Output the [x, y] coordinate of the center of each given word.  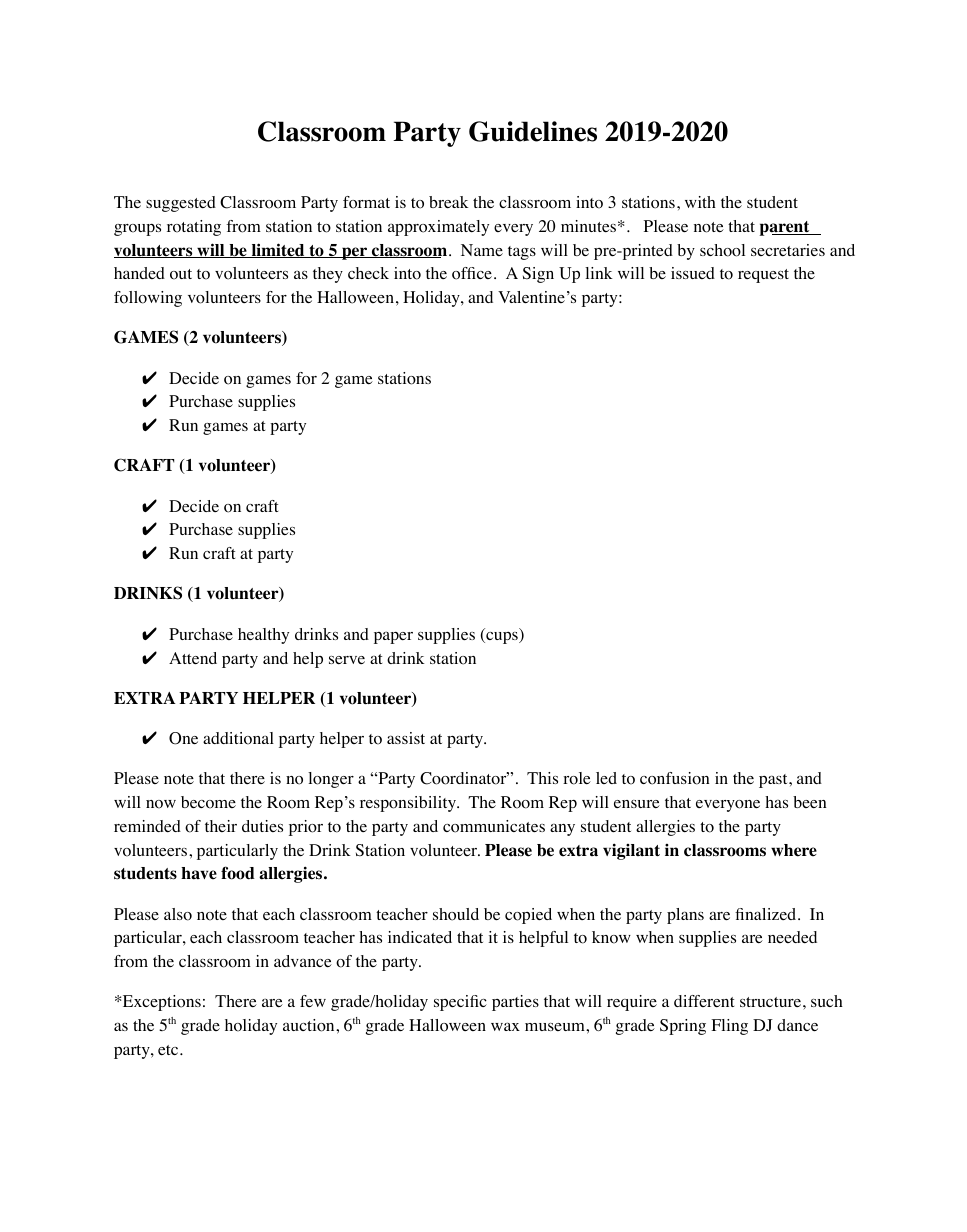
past [774, 781]
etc [169, 1050]
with [700, 202]
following [148, 299]
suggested [181, 204]
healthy [263, 636]
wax [505, 1026]
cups [502, 638]
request [763, 276]
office [472, 273]
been [809, 802]
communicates [494, 826]
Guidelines [533, 131]
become [208, 802]
